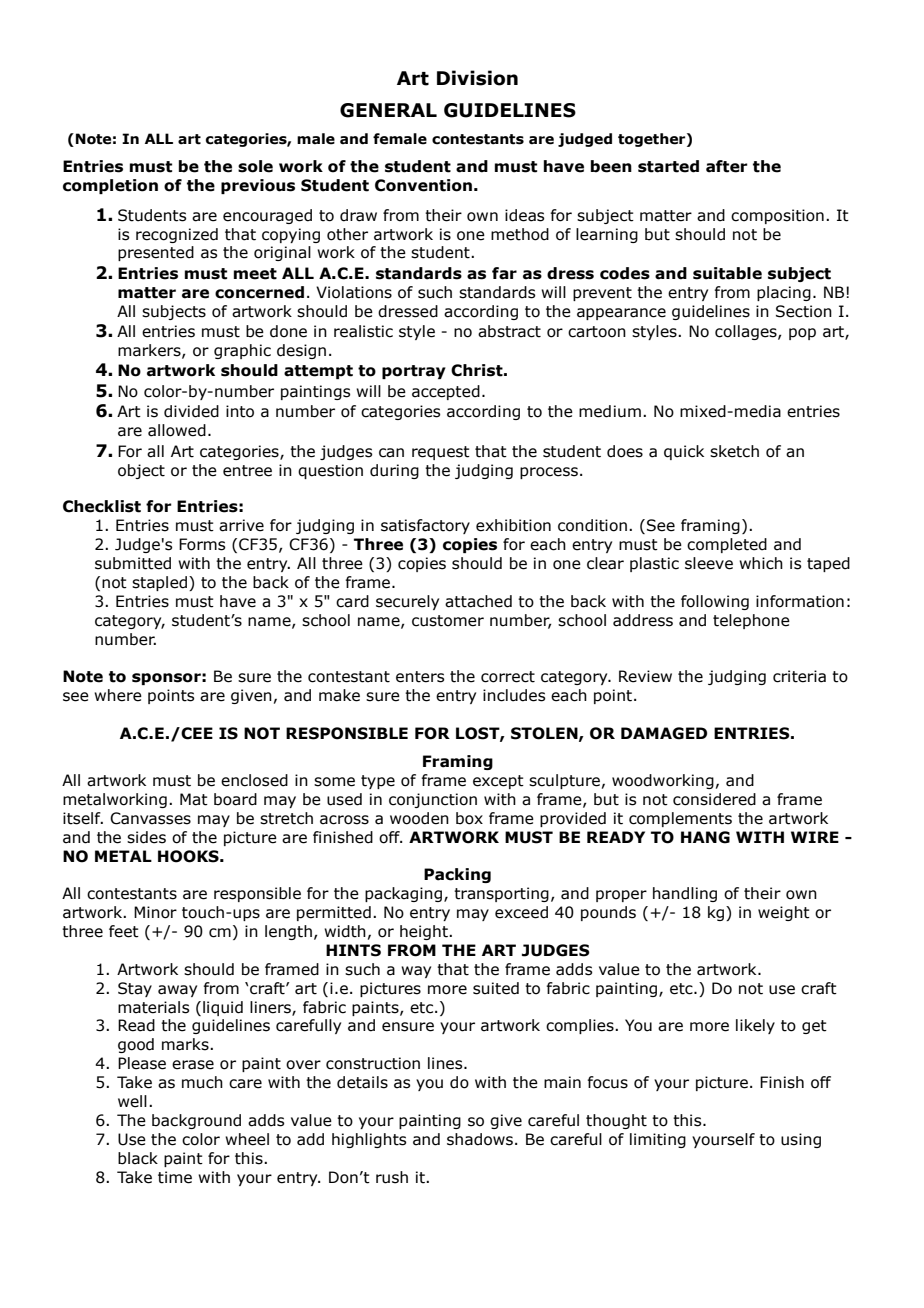  What do you see at coordinates (146, 837) in the screenshot?
I see `sides` at bounding box center [146, 837].
